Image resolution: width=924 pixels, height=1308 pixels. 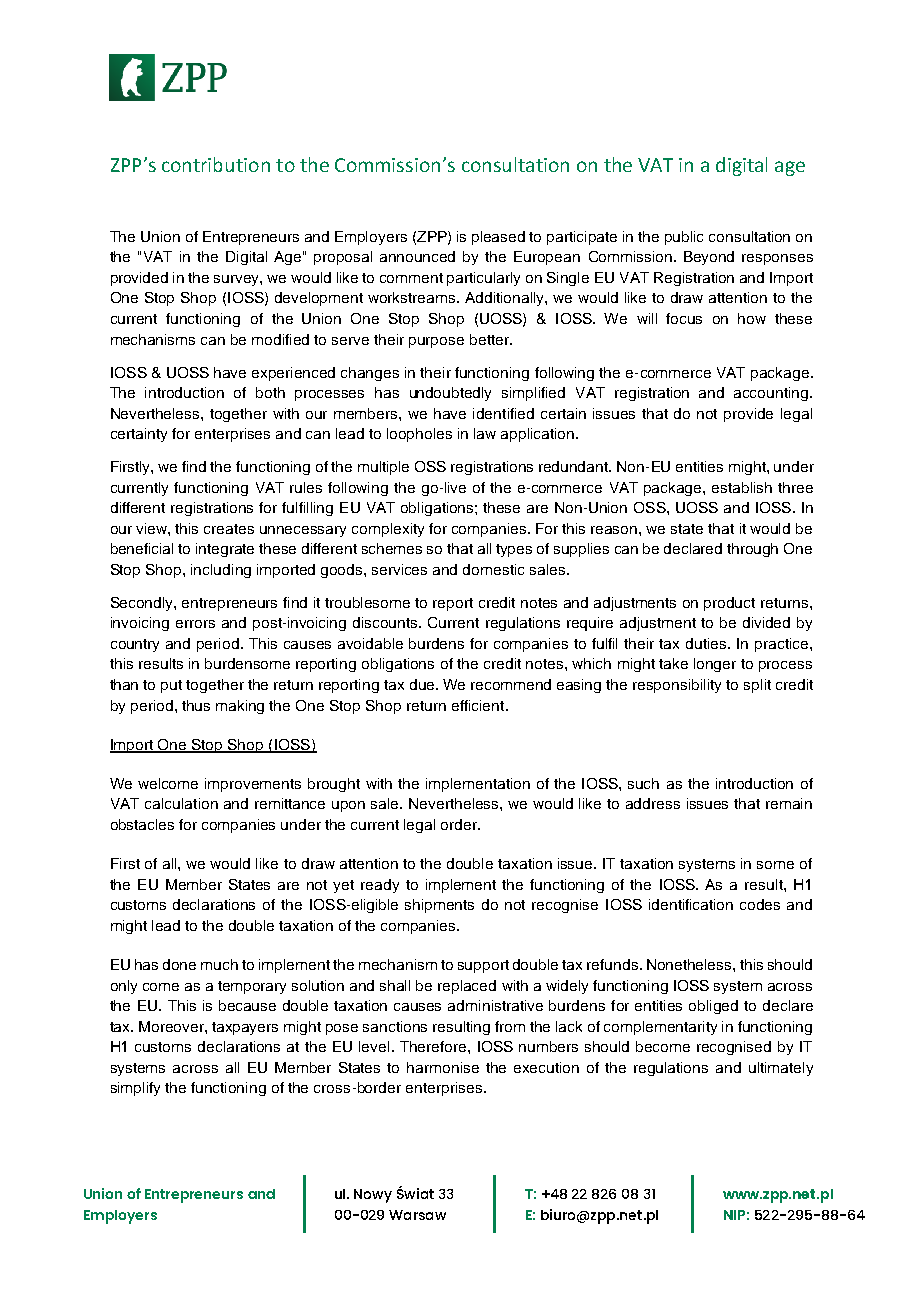 I want to click on Warsaw, so click(x=417, y=1215).
